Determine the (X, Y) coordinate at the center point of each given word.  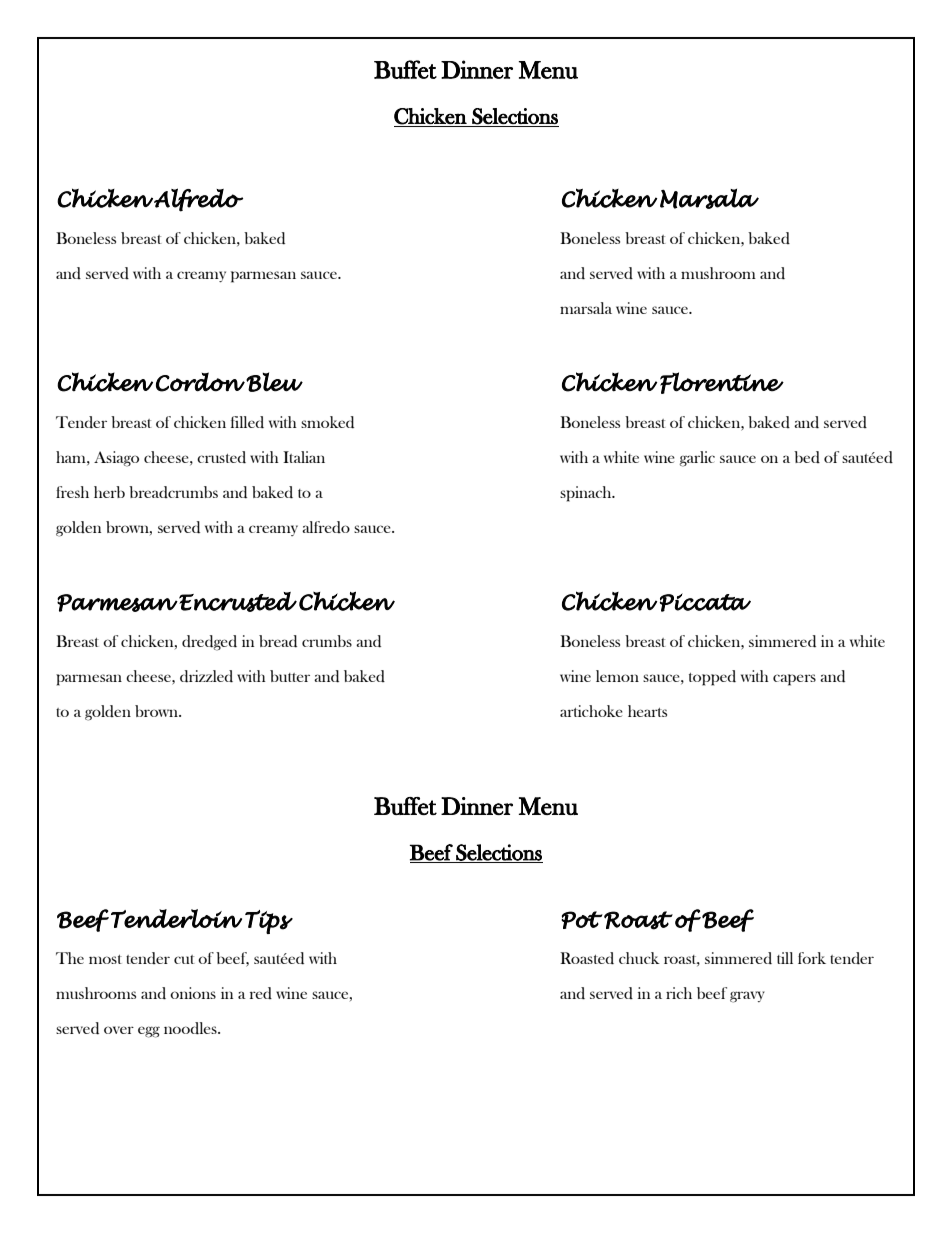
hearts (647, 711)
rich (679, 993)
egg (149, 1032)
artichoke (591, 711)
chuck (639, 958)
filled (247, 422)
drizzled (206, 676)
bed (807, 457)
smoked (327, 422)
